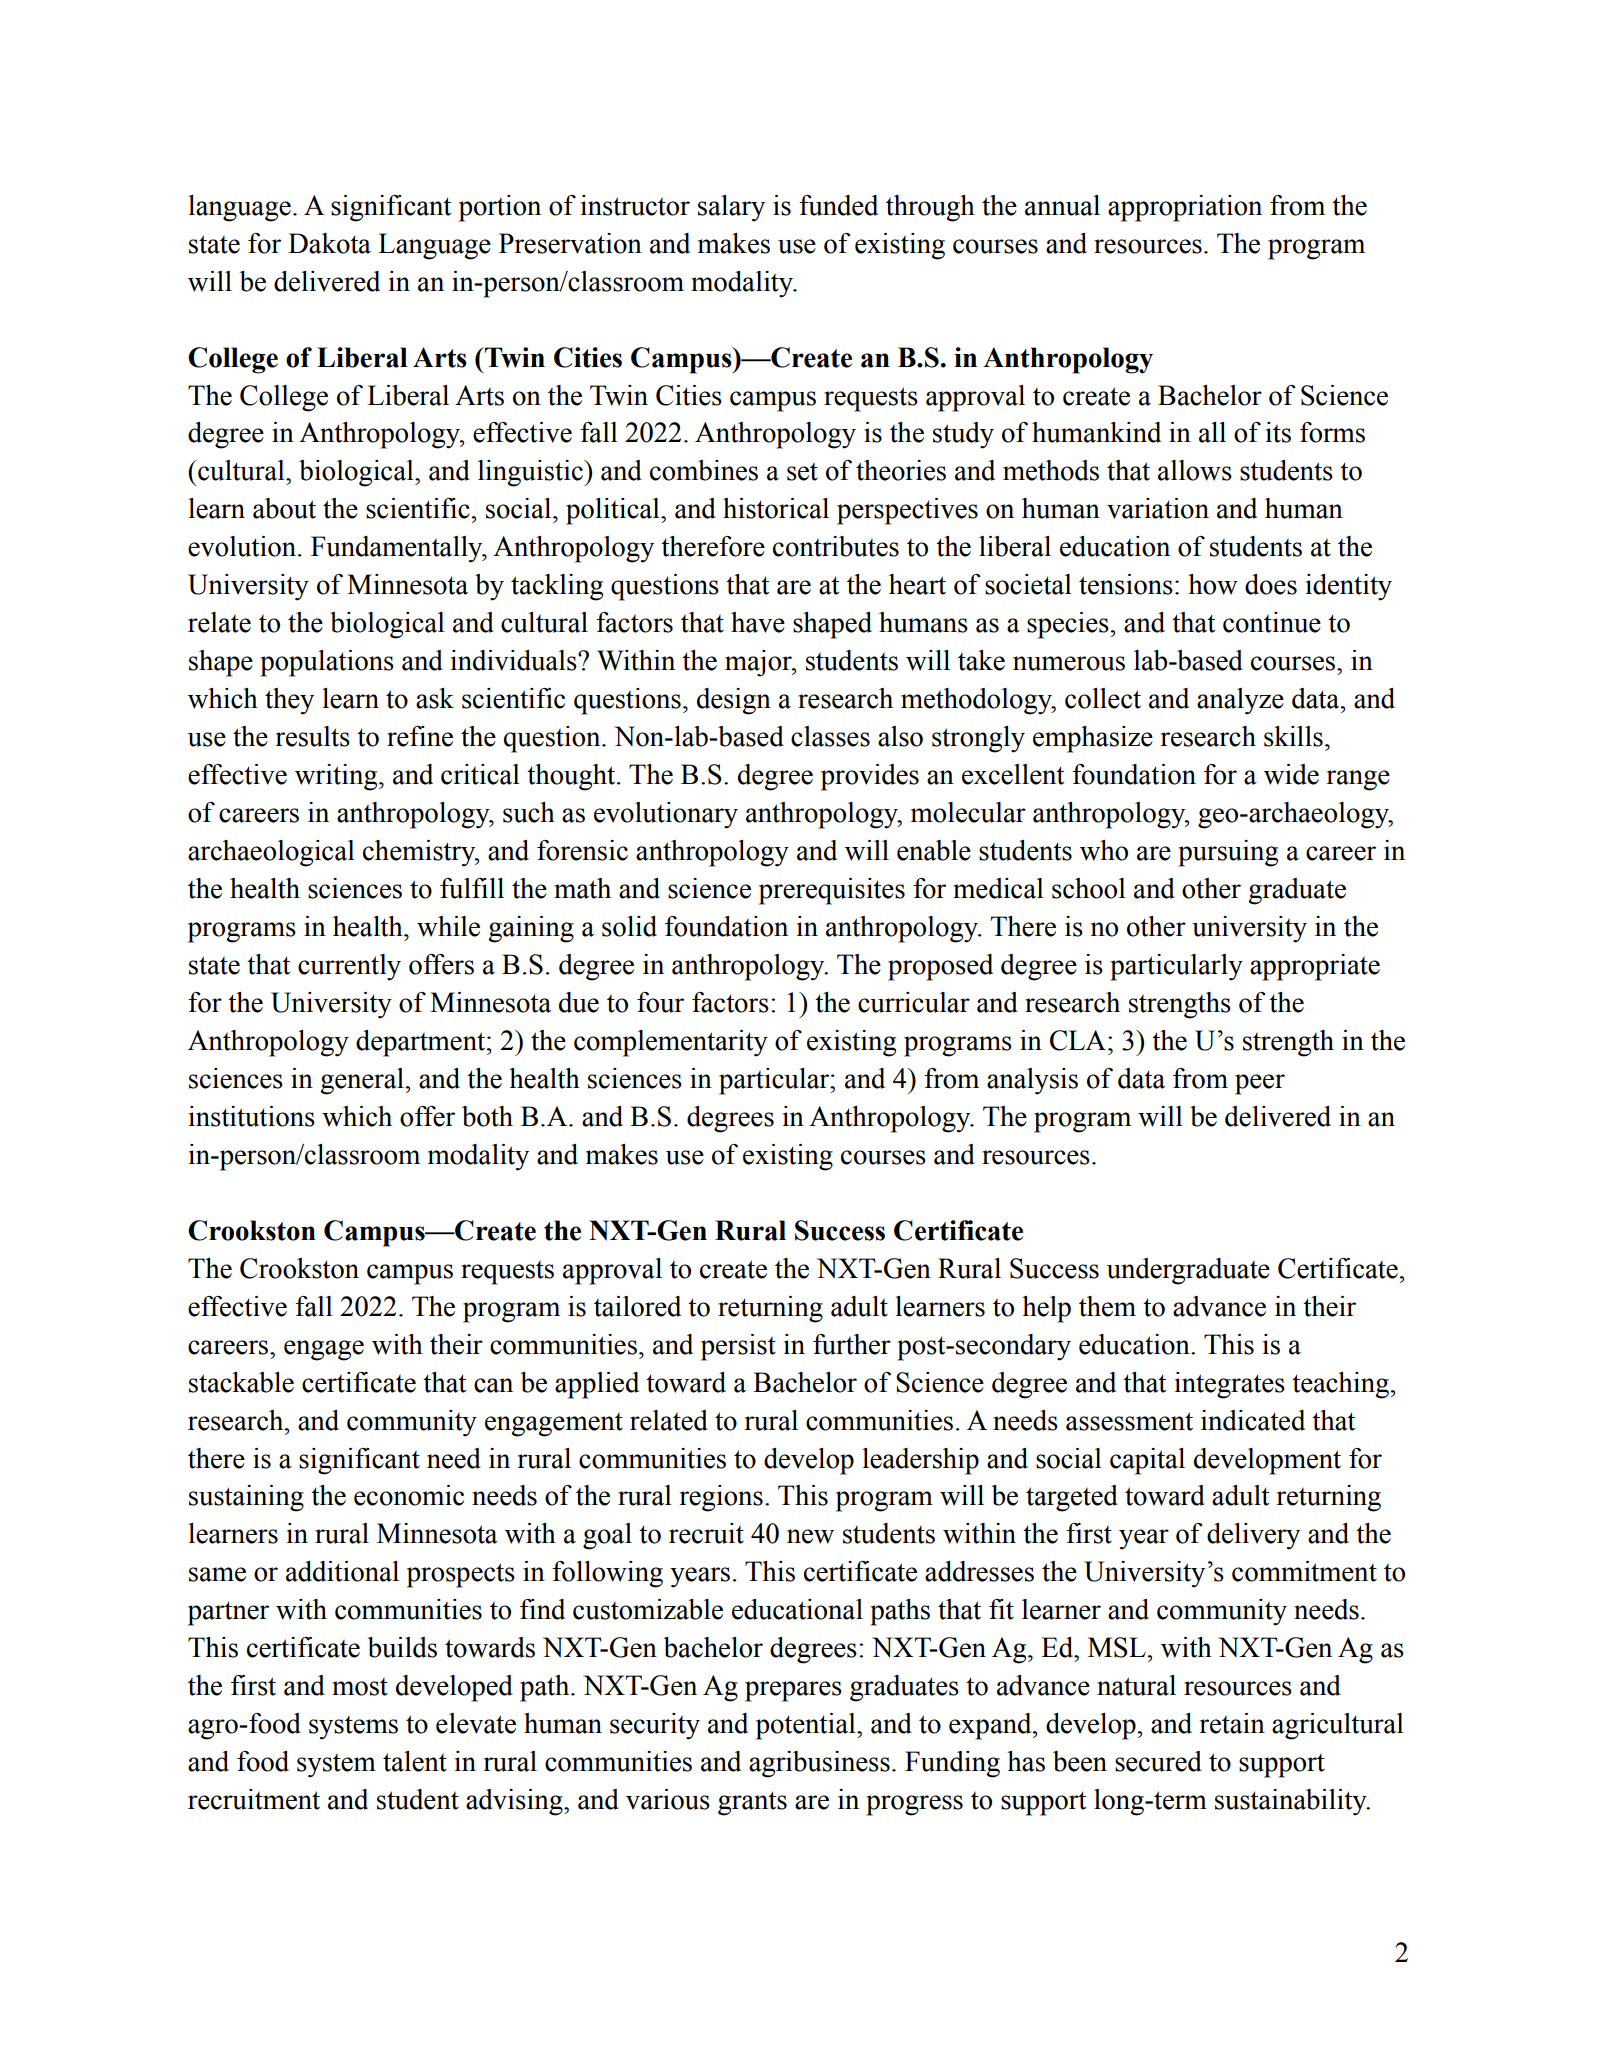 The height and width of the screenshot is (2067, 1597). I want to click on integrates, so click(1230, 1385).
